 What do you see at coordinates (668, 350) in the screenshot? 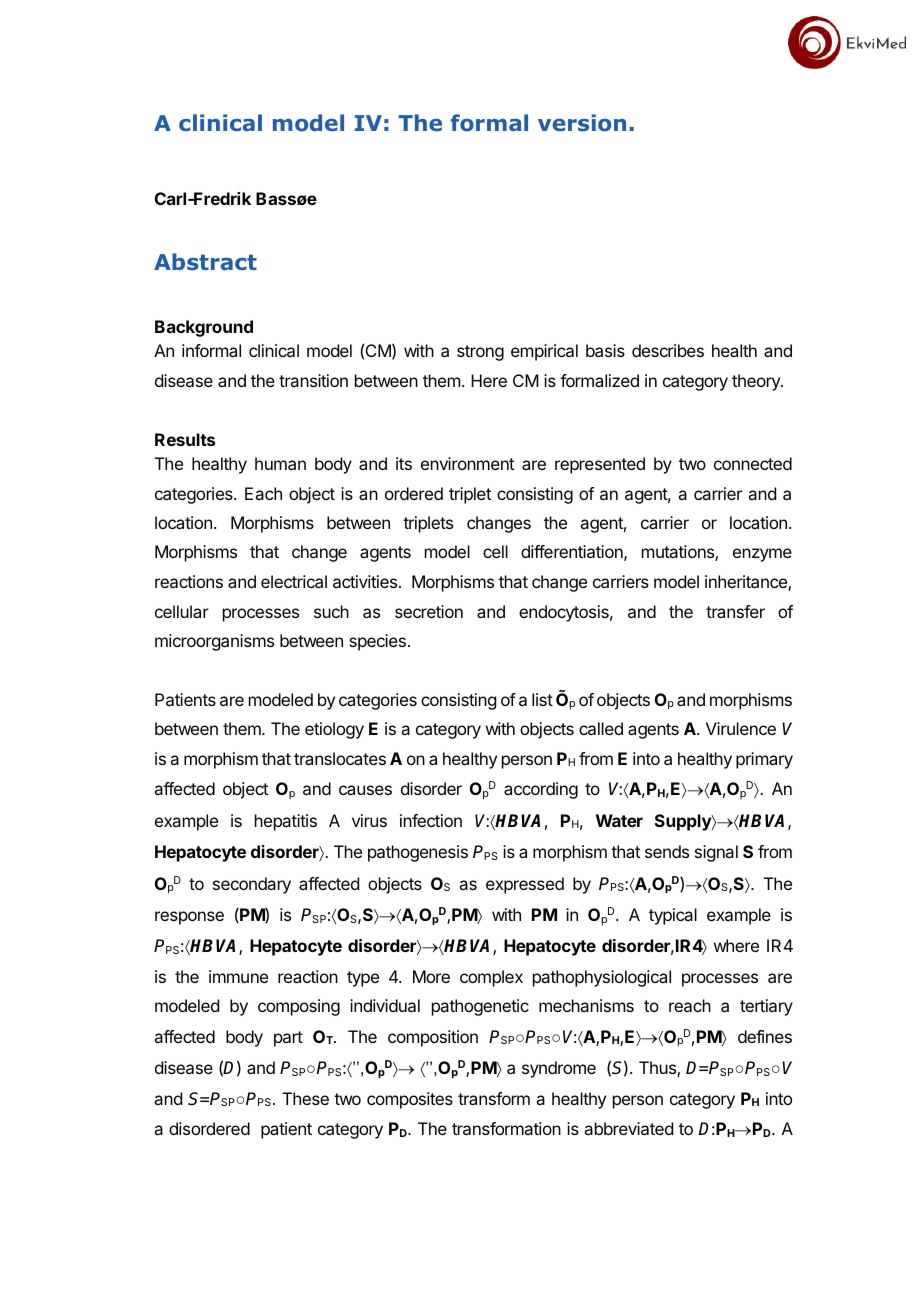
I see `describes` at bounding box center [668, 350].
